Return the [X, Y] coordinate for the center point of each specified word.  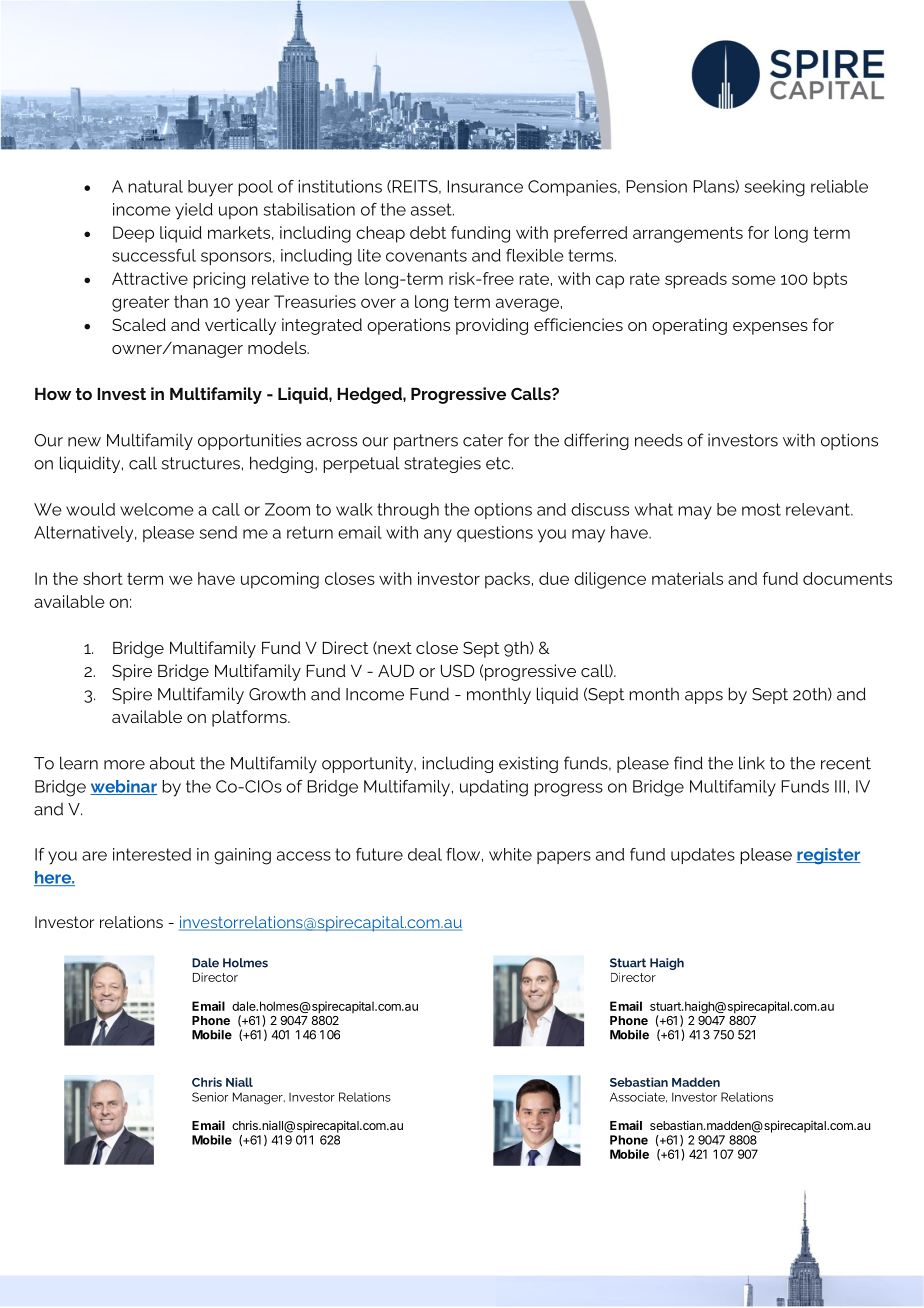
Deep [133, 234]
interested [152, 854]
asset [432, 209]
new [84, 442]
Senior [210, 1097]
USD [457, 670]
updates [703, 856]
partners [426, 442]
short [103, 578]
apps [704, 697]
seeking [775, 188]
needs [659, 440]
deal [425, 854]
